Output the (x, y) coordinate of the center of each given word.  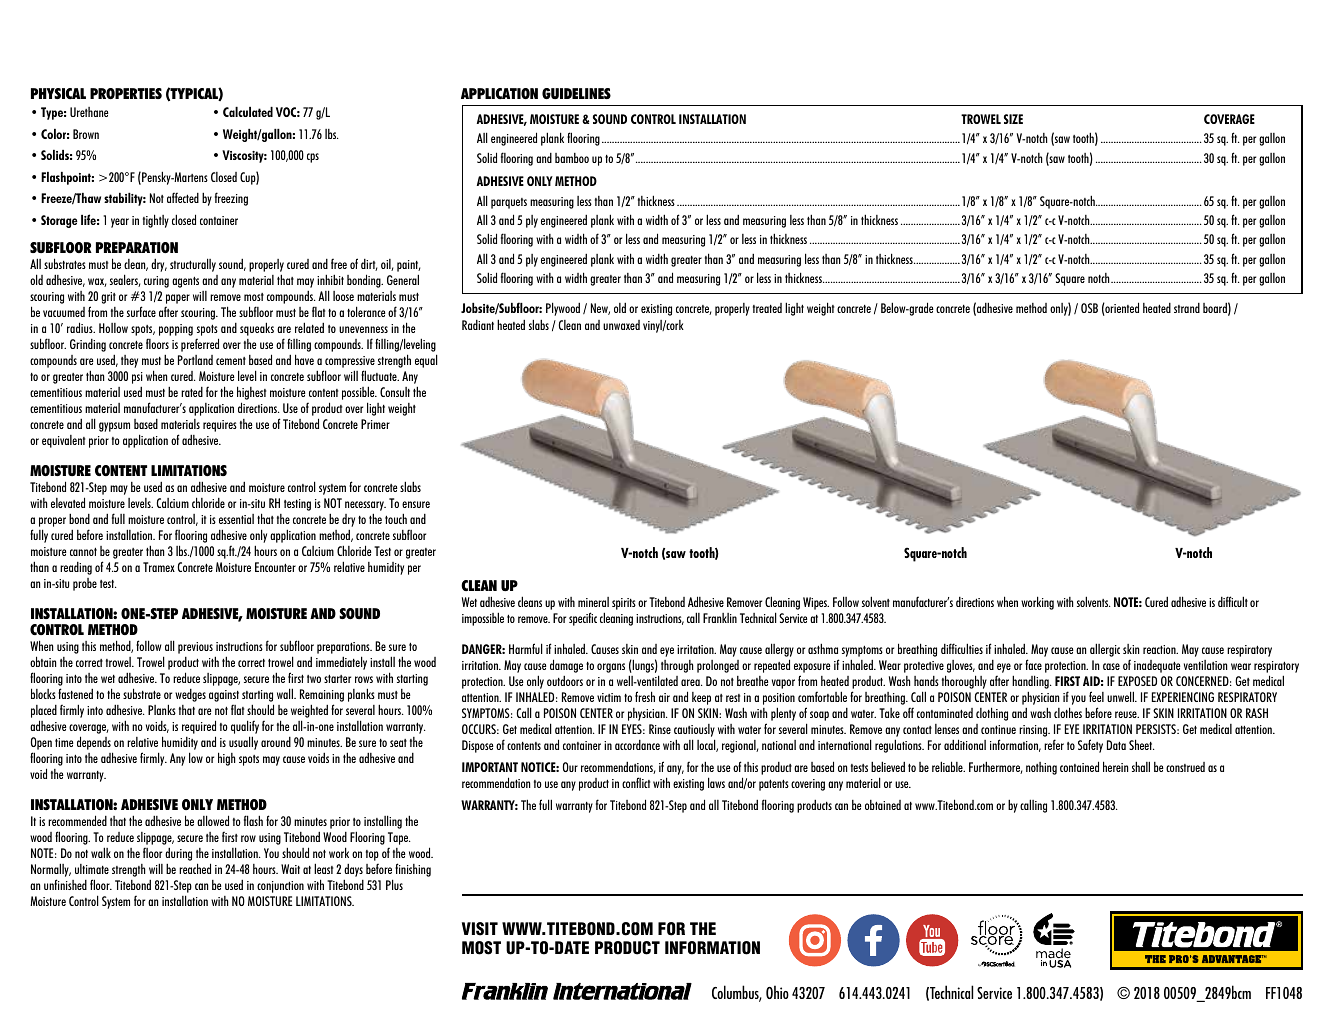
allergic (1105, 650)
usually (243, 743)
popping (176, 330)
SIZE (1013, 119)
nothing (1041, 768)
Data (1116, 745)
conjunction (280, 887)
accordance (637, 745)
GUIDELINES (576, 93)
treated (767, 308)
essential (236, 519)
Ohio (777, 992)
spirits (624, 604)
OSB (1089, 308)
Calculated (248, 112)
